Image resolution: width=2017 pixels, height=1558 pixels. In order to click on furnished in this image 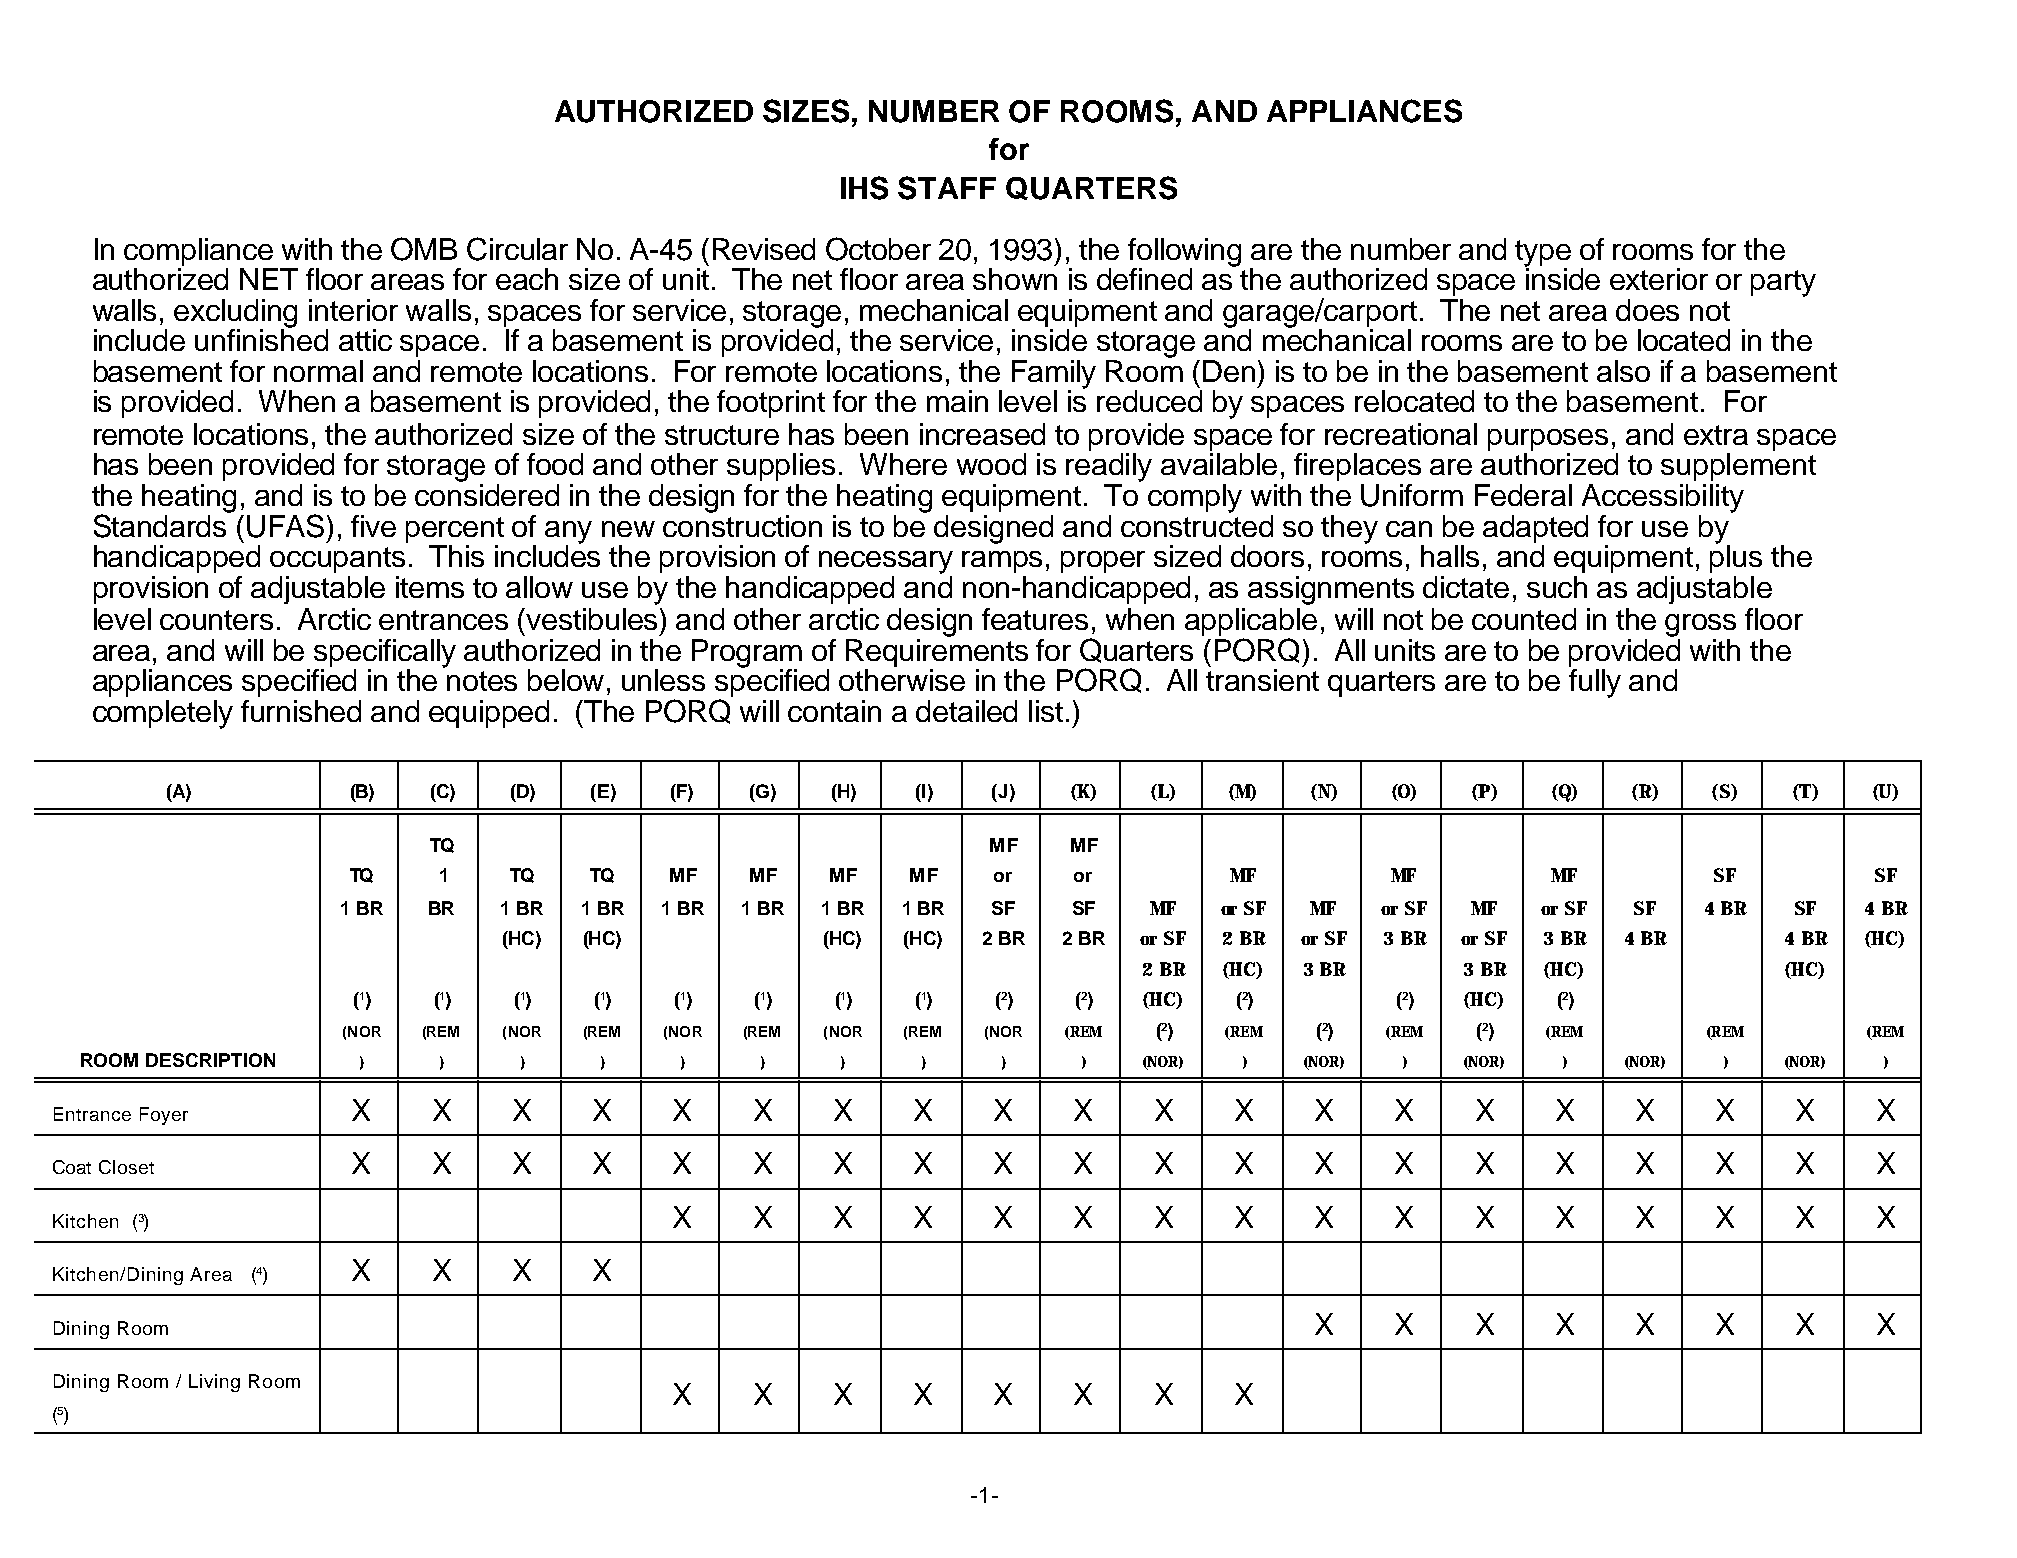, I will do `click(301, 711)`.
